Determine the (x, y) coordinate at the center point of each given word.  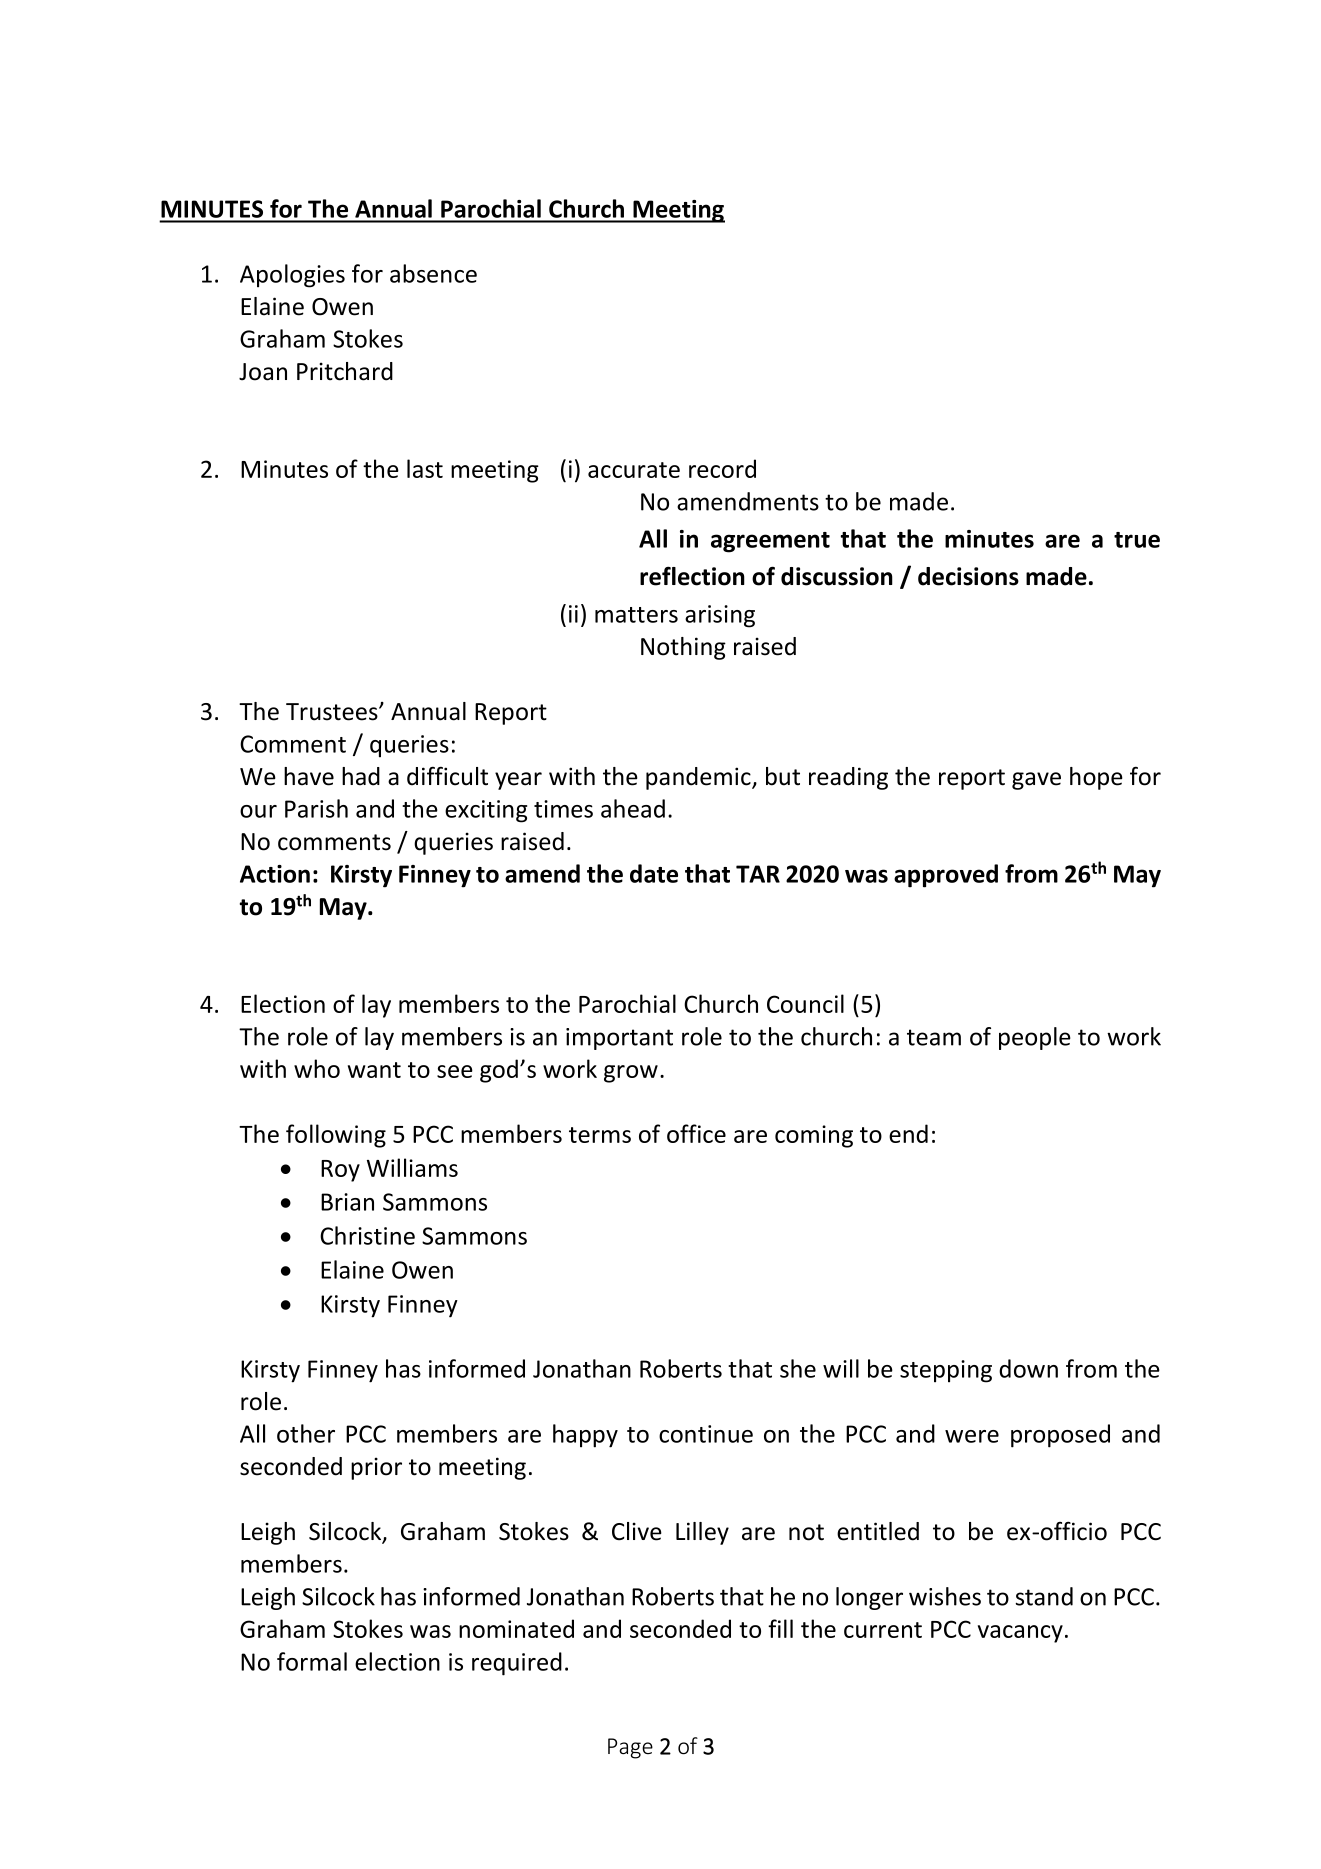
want (374, 1070)
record (722, 468)
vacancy (1020, 1634)
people (1035, 1038)
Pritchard (345, 371)
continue (706, 1434)
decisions (968, 576)
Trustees (333, 712)
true (1137, 540)
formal (312, 1661)
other (306, 1433)
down (1028, 1368)
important (619, 1039)
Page (630, 1748)
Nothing (683, 648)
